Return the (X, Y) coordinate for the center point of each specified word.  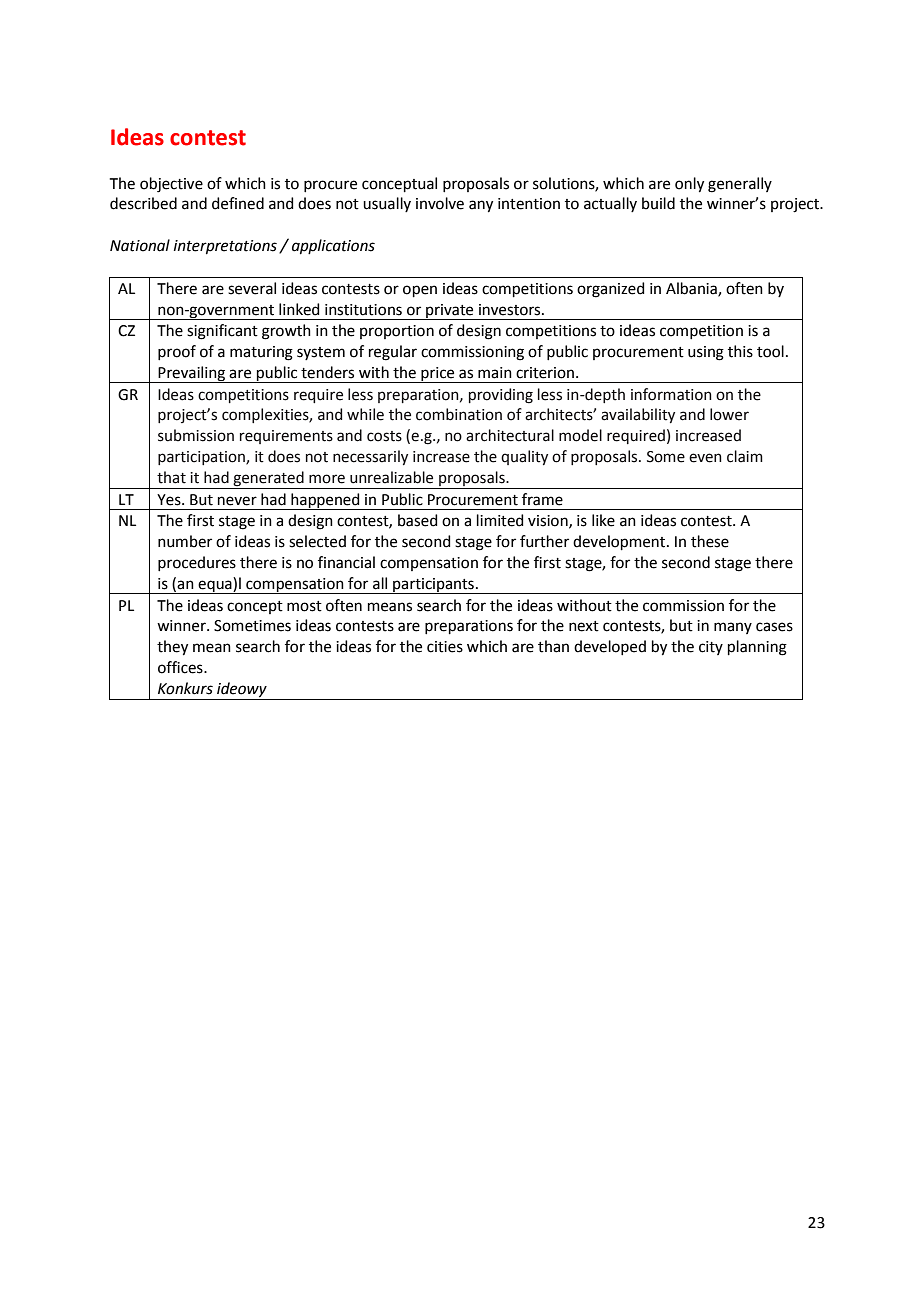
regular (393, 353)
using (706, 353)
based (418, 520)
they (172, 648)
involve (440, 203)
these (710, 541)
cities (445, 647)
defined (238, 203)
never (237, 501)
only (689, 185)
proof (177, 352)
